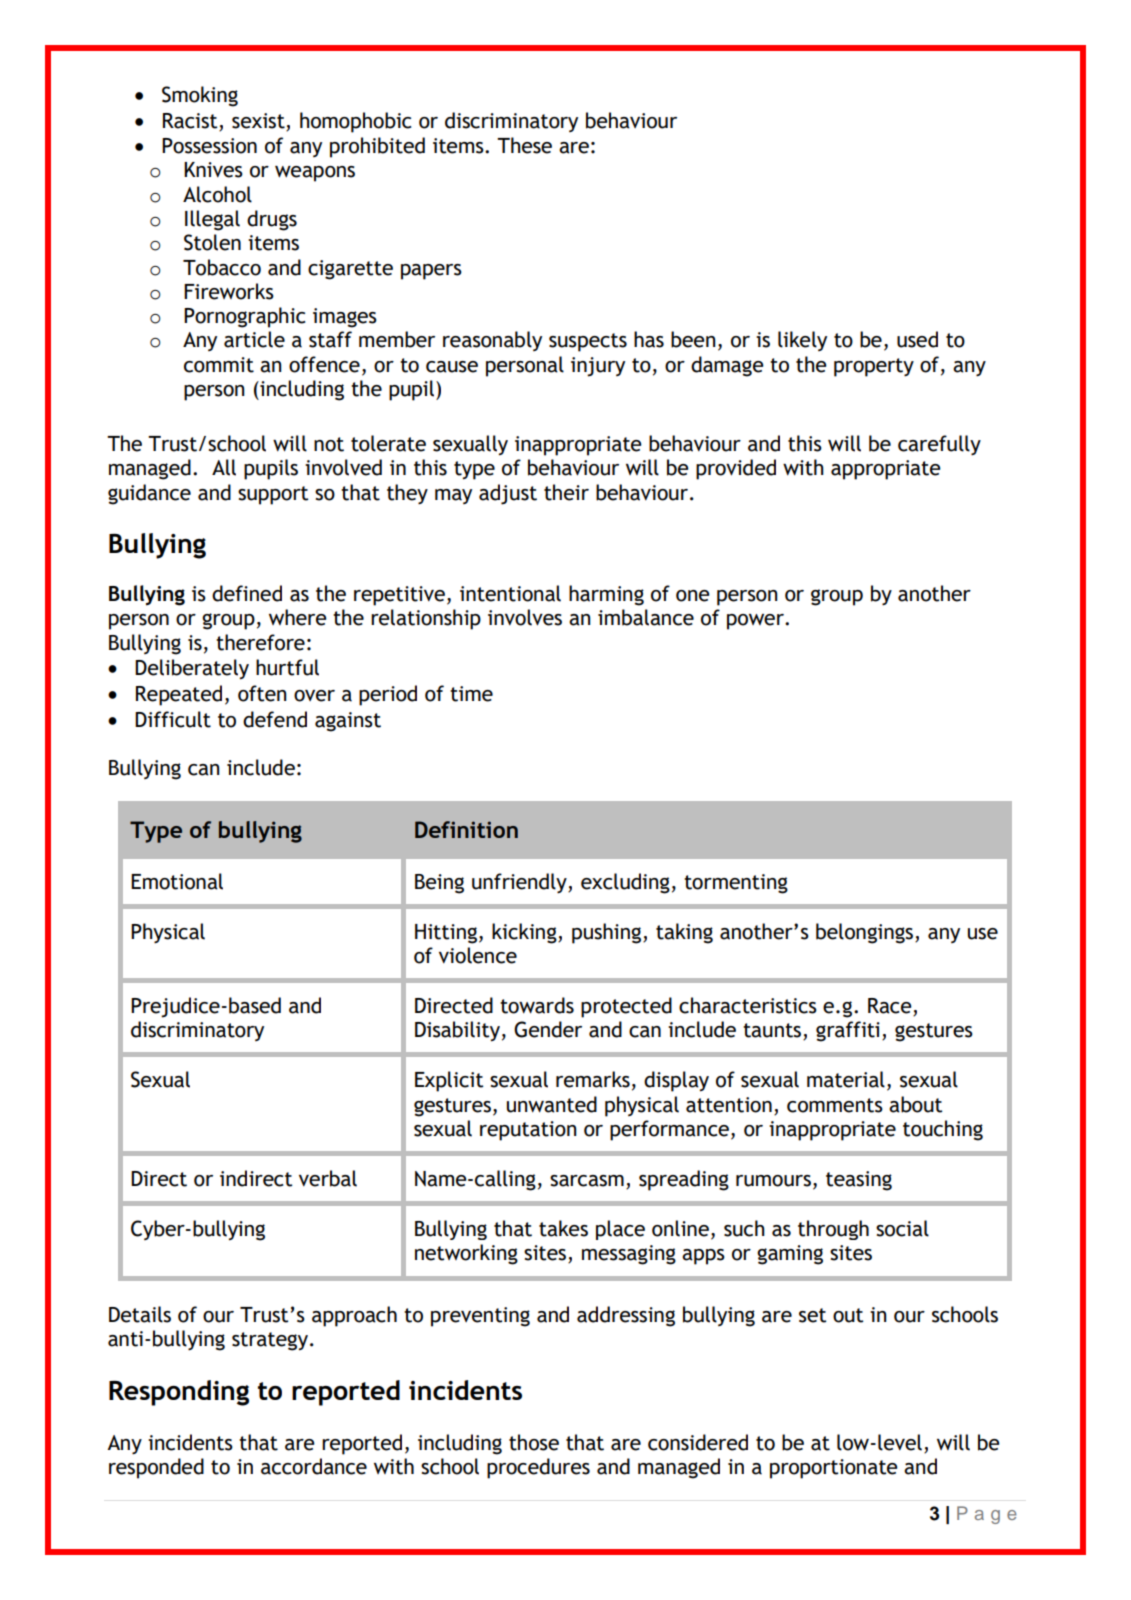 The image size is (1131, 1600). What do you see at coordinates (328, 1178) in the document?
I see `verbal` at bounding box center [328, 1178].
